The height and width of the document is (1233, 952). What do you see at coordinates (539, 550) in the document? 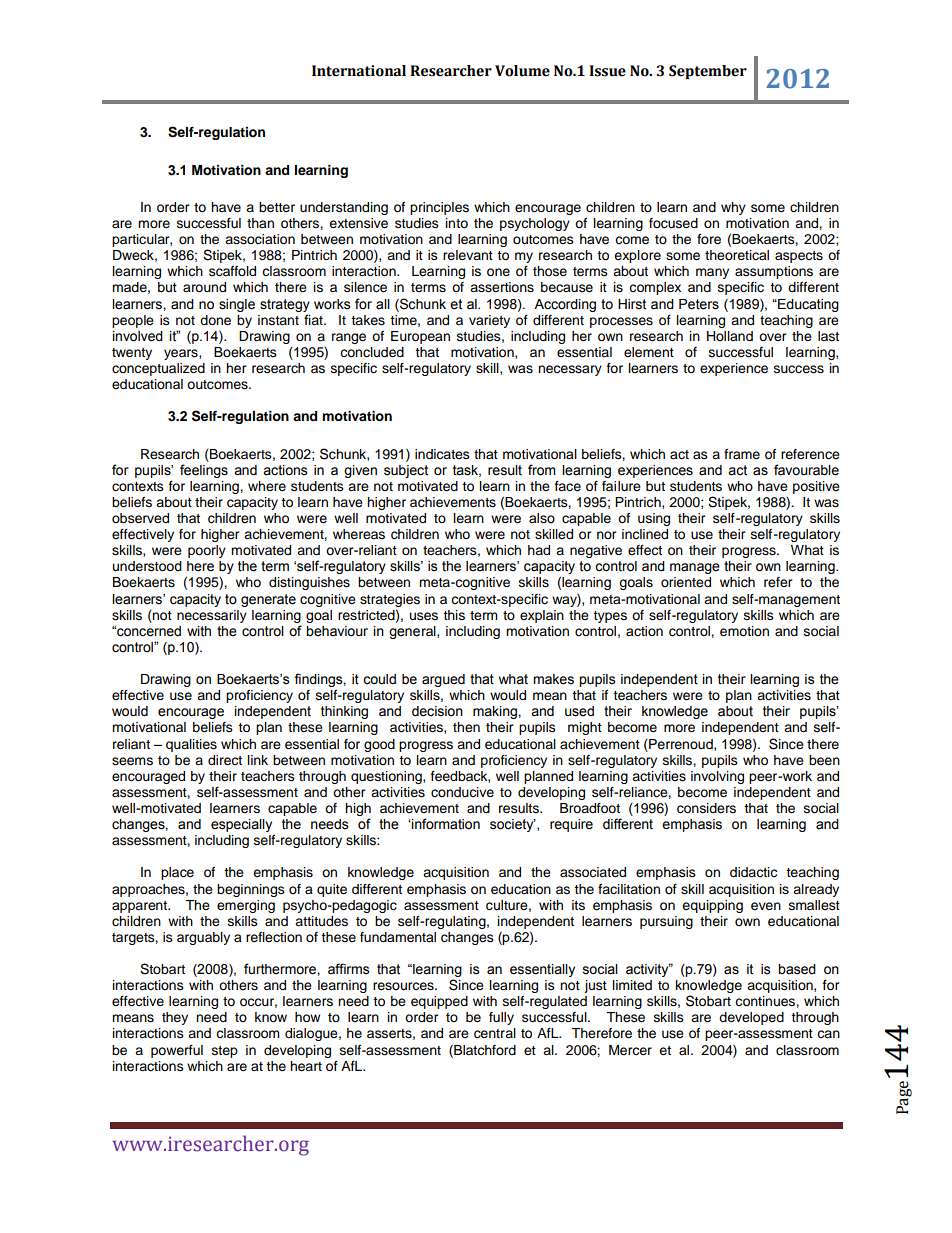
I see `had` at bounding box center [539, 550].
